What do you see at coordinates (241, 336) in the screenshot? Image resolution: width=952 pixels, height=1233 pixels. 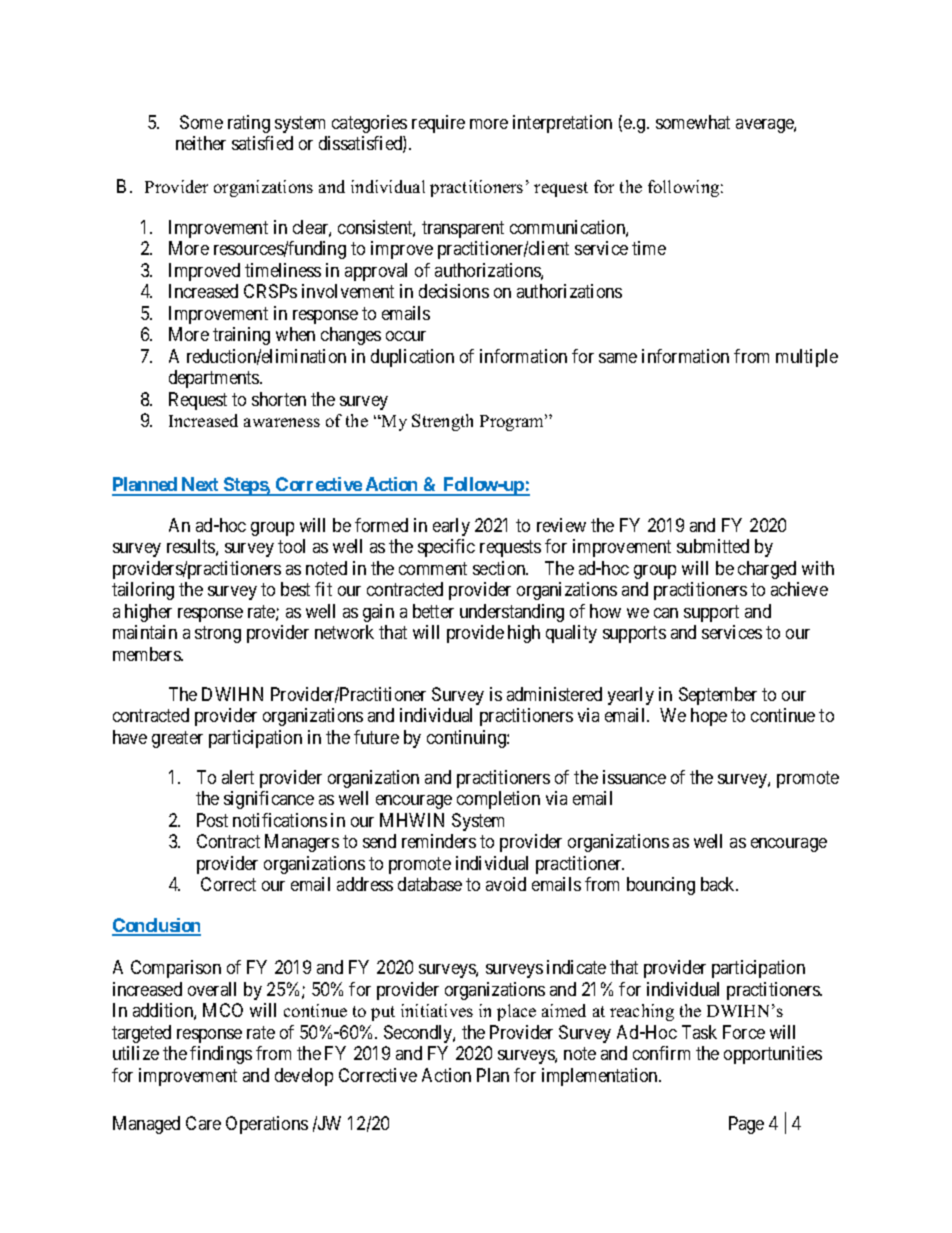 I see `training` at bounding box center [241, 336].
